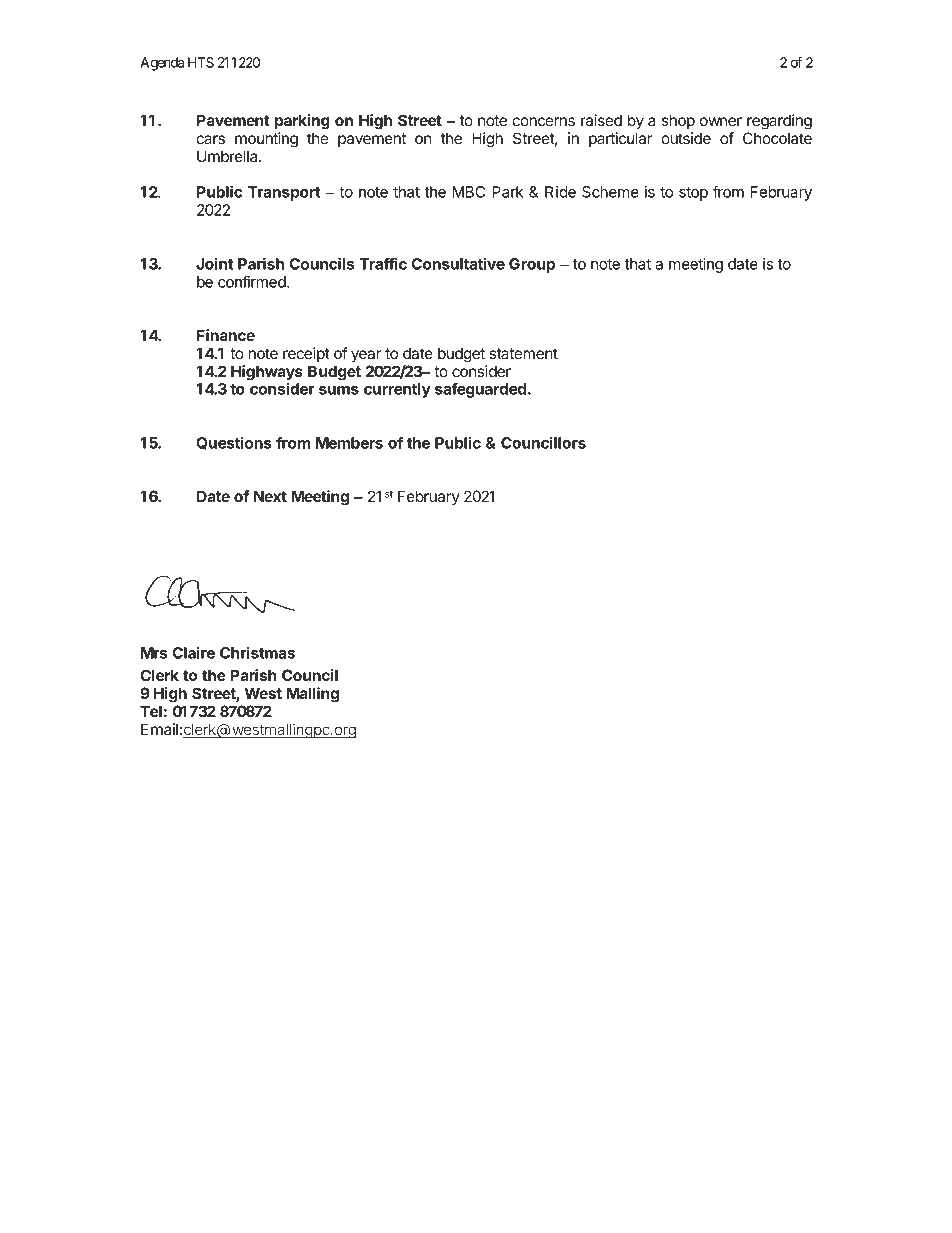 Image resolution: width=952 pixels, height=1233 pixels. What do you see at coordinates (201, 62) in the document?
I see `HTS` at bounding box center [201, 62].
